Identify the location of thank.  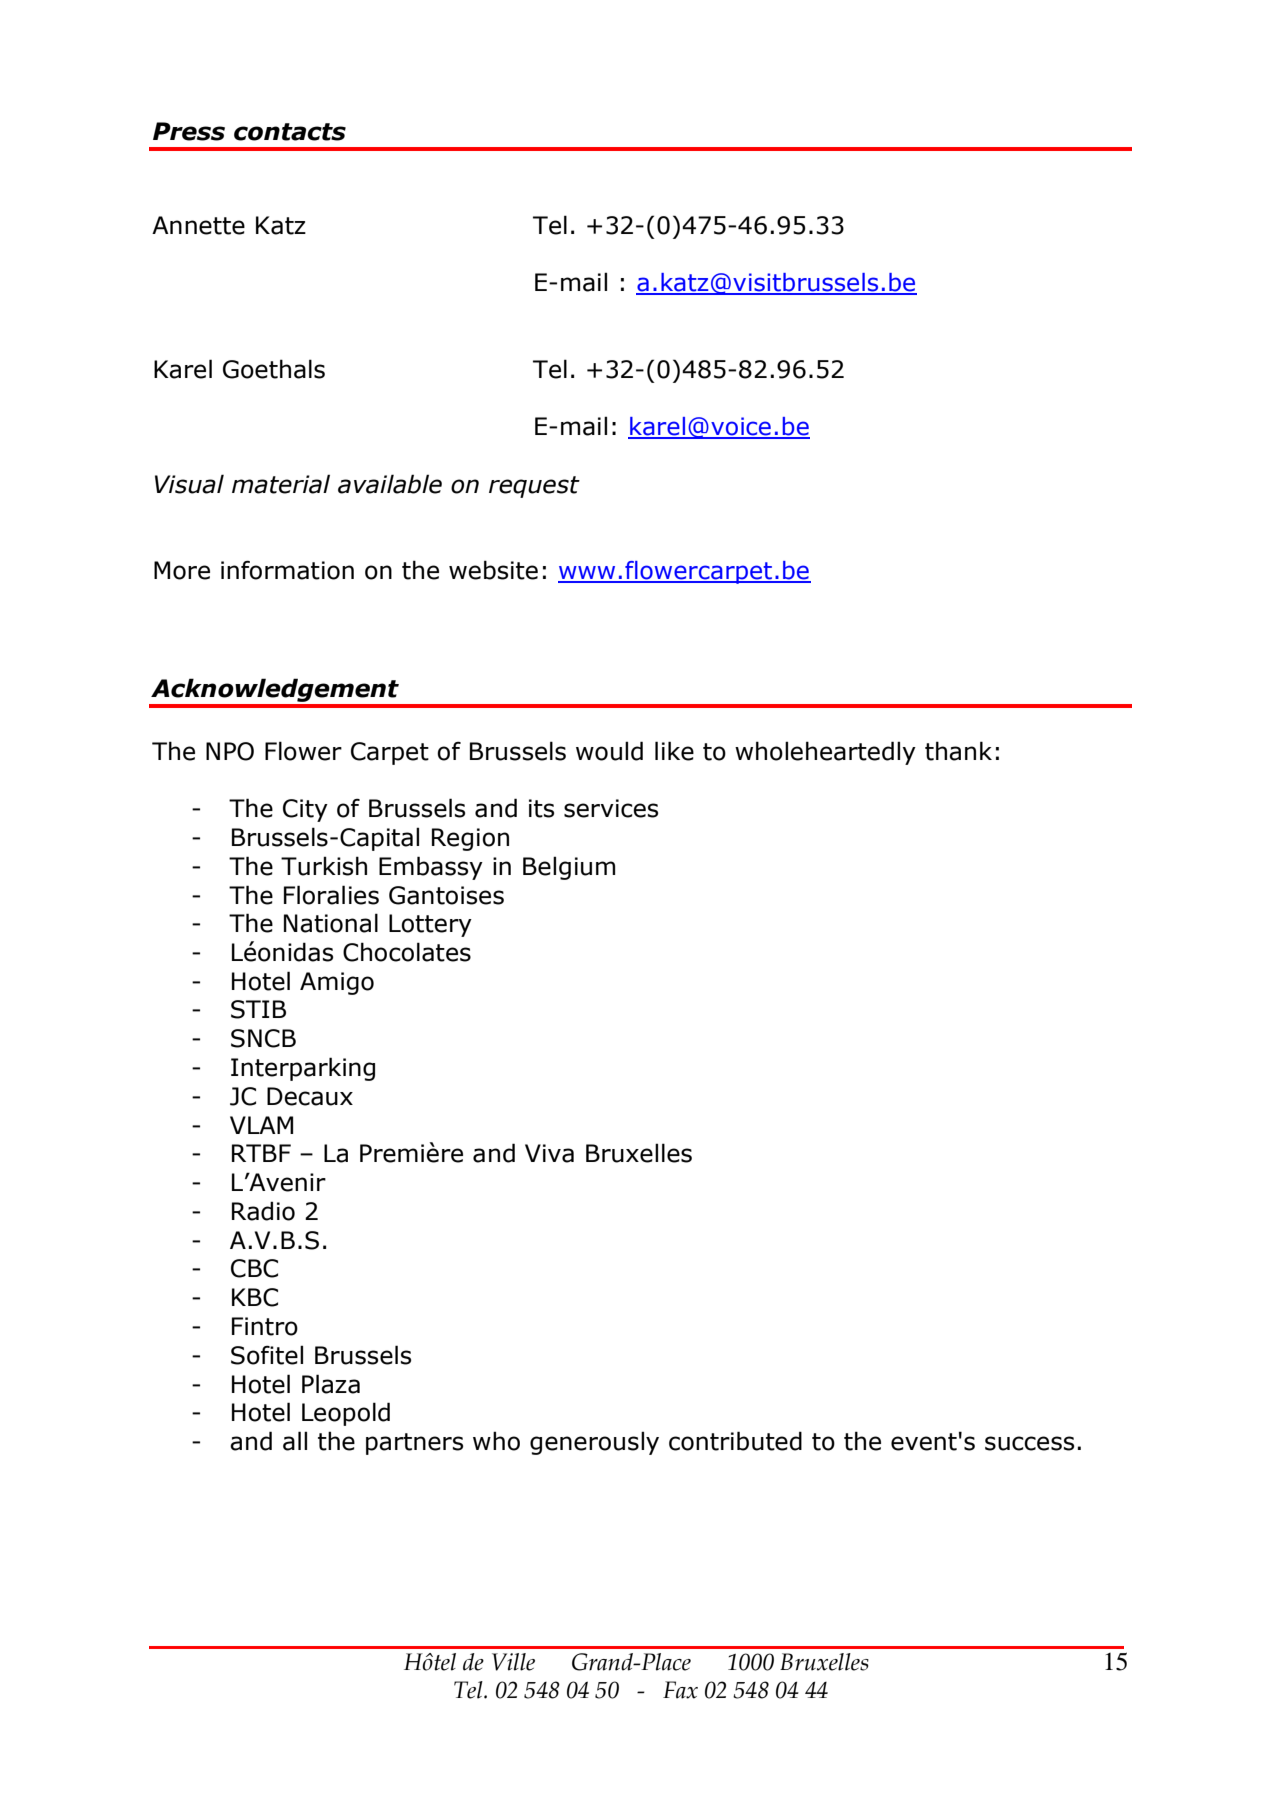
(958, 751).
